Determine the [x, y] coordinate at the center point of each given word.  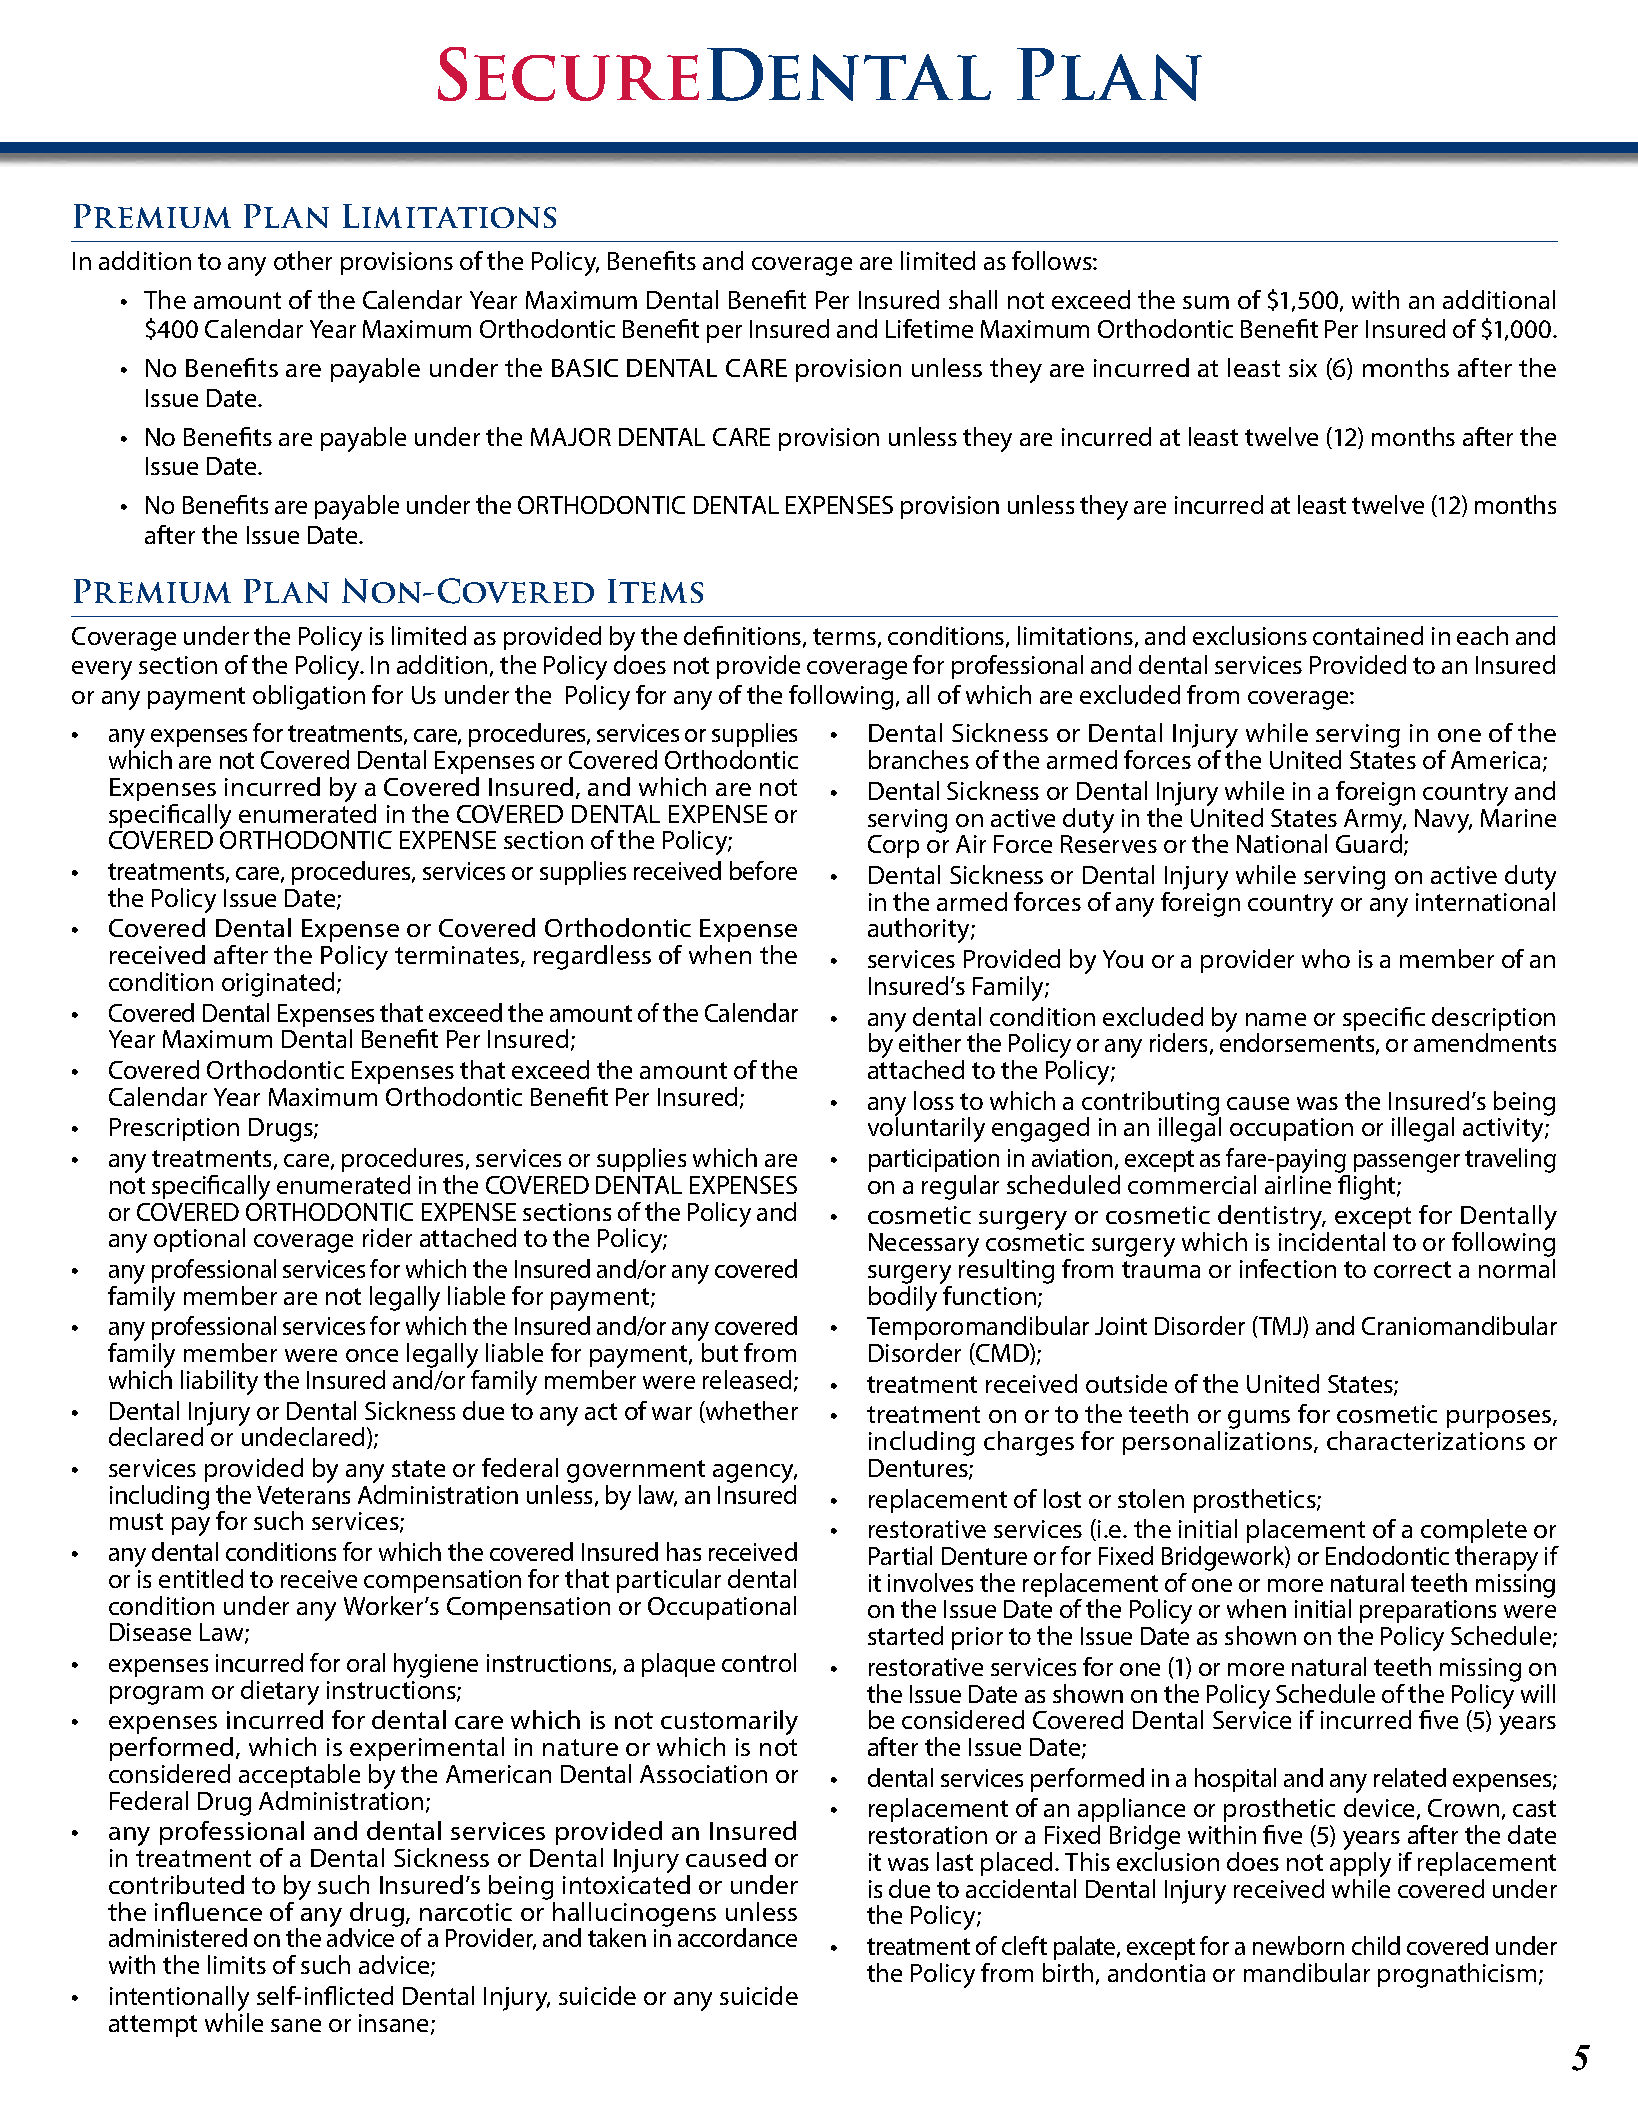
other [303, 260]
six [1303, 368]
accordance [737, 1937]
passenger [1407, 1165]
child [1376, 1945]
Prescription [174, 1129]
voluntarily [926, 1128]
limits [237, 1964]
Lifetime [929, 328]
